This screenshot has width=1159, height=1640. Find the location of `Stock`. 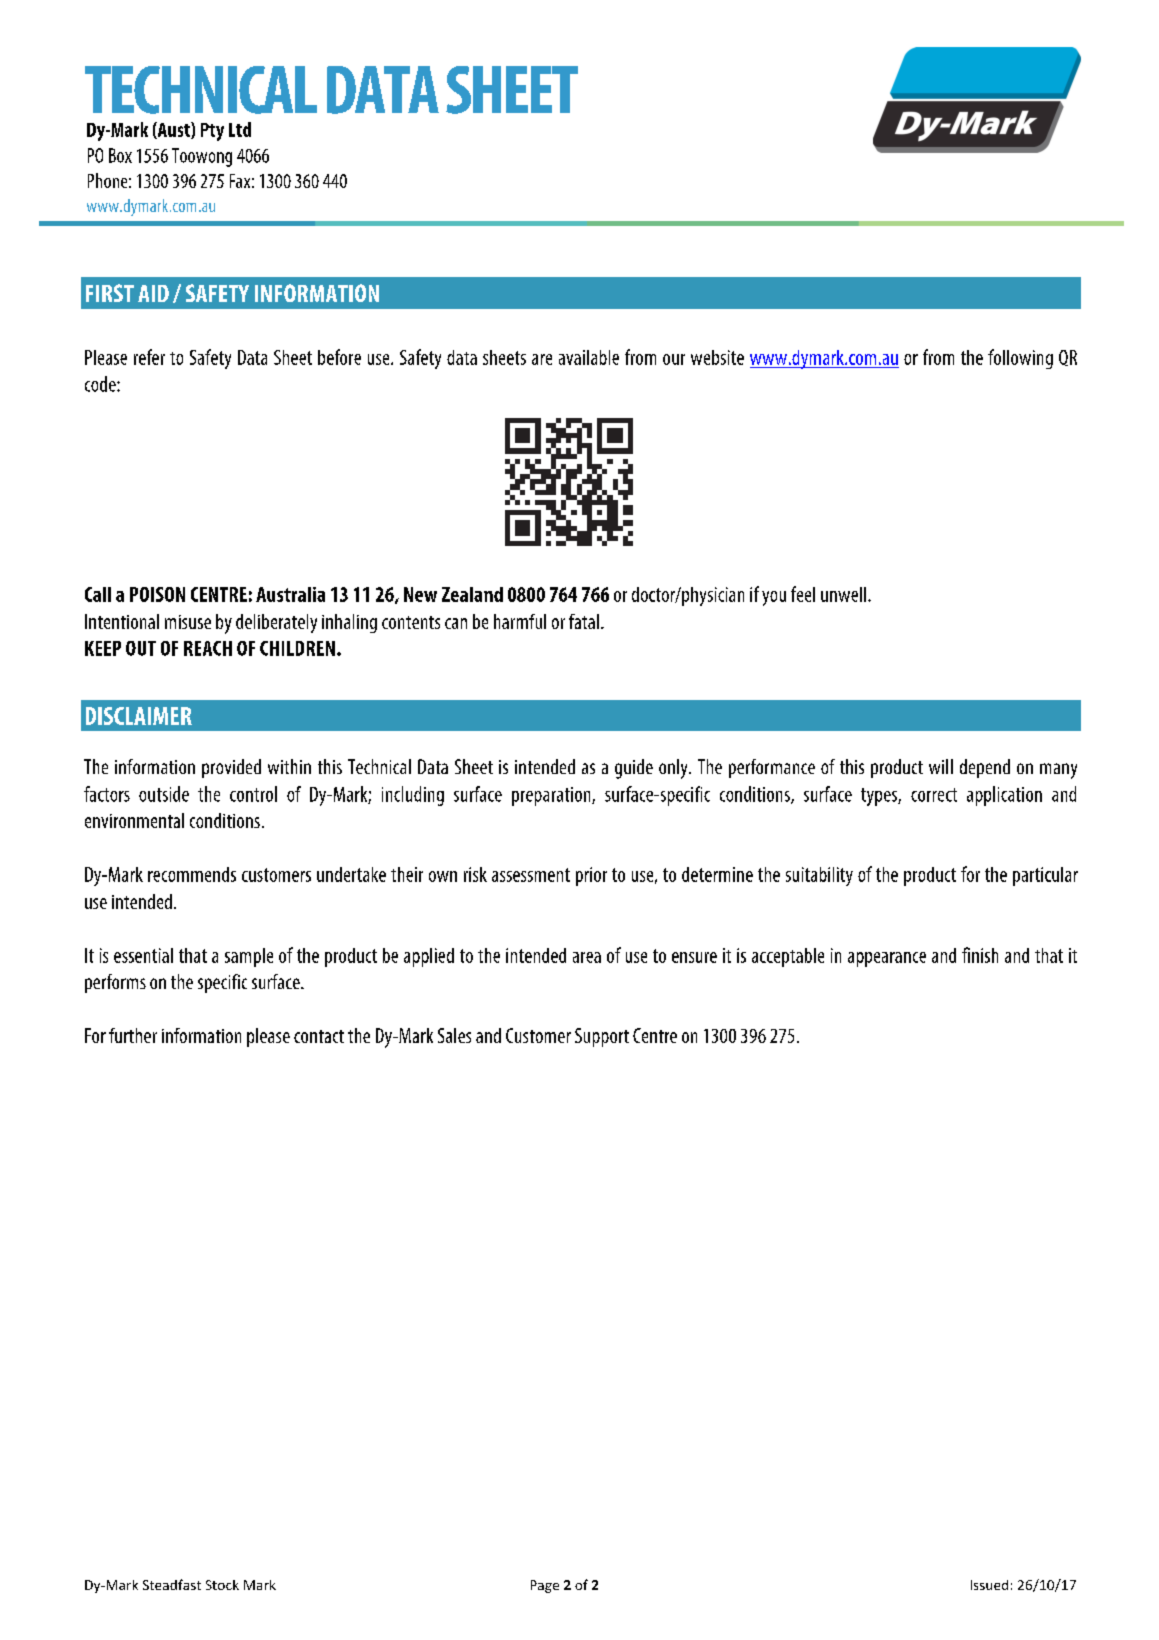

Stock is located at coordinates (222, 1585).
